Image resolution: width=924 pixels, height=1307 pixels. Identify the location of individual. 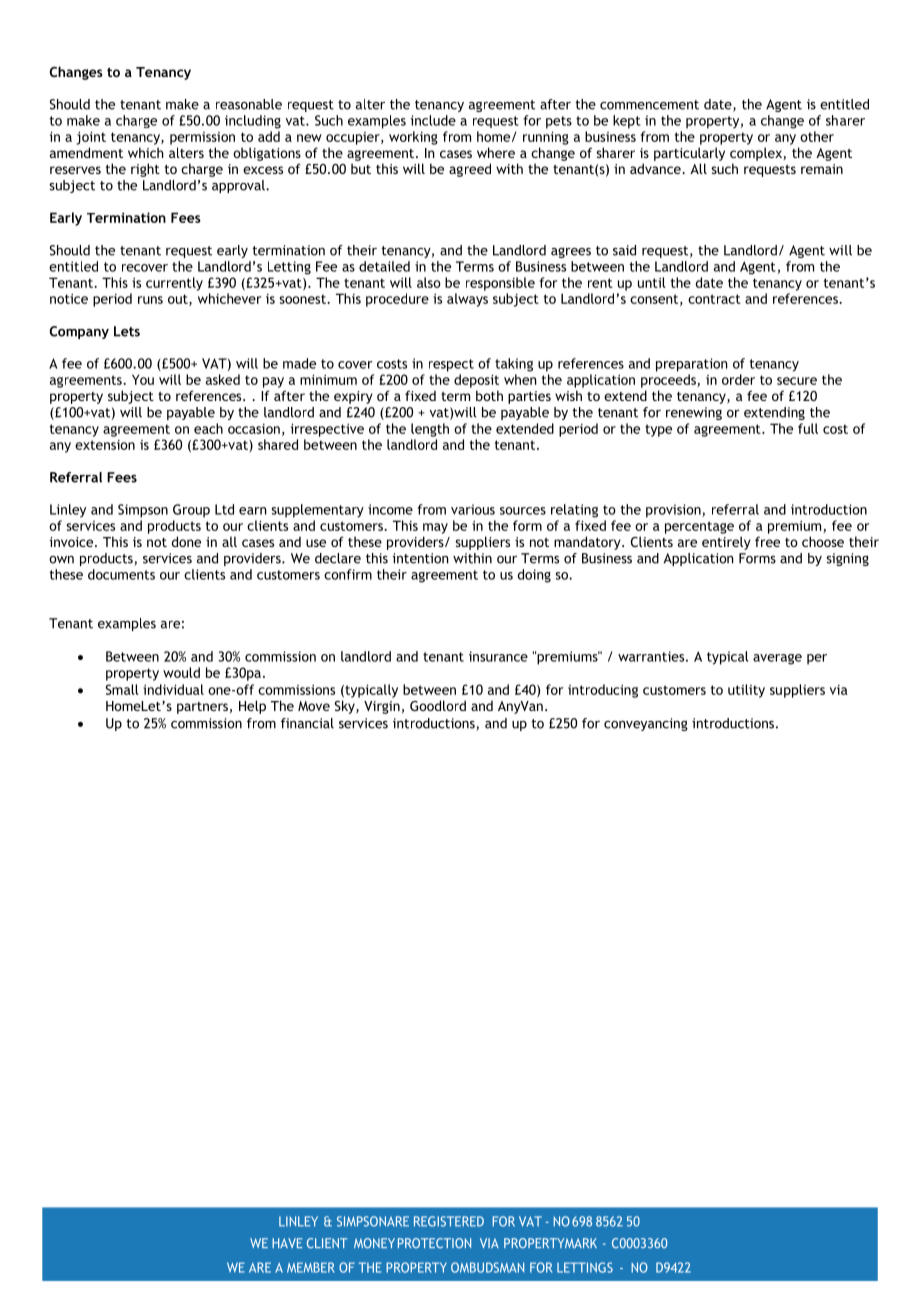
(173, 689).
